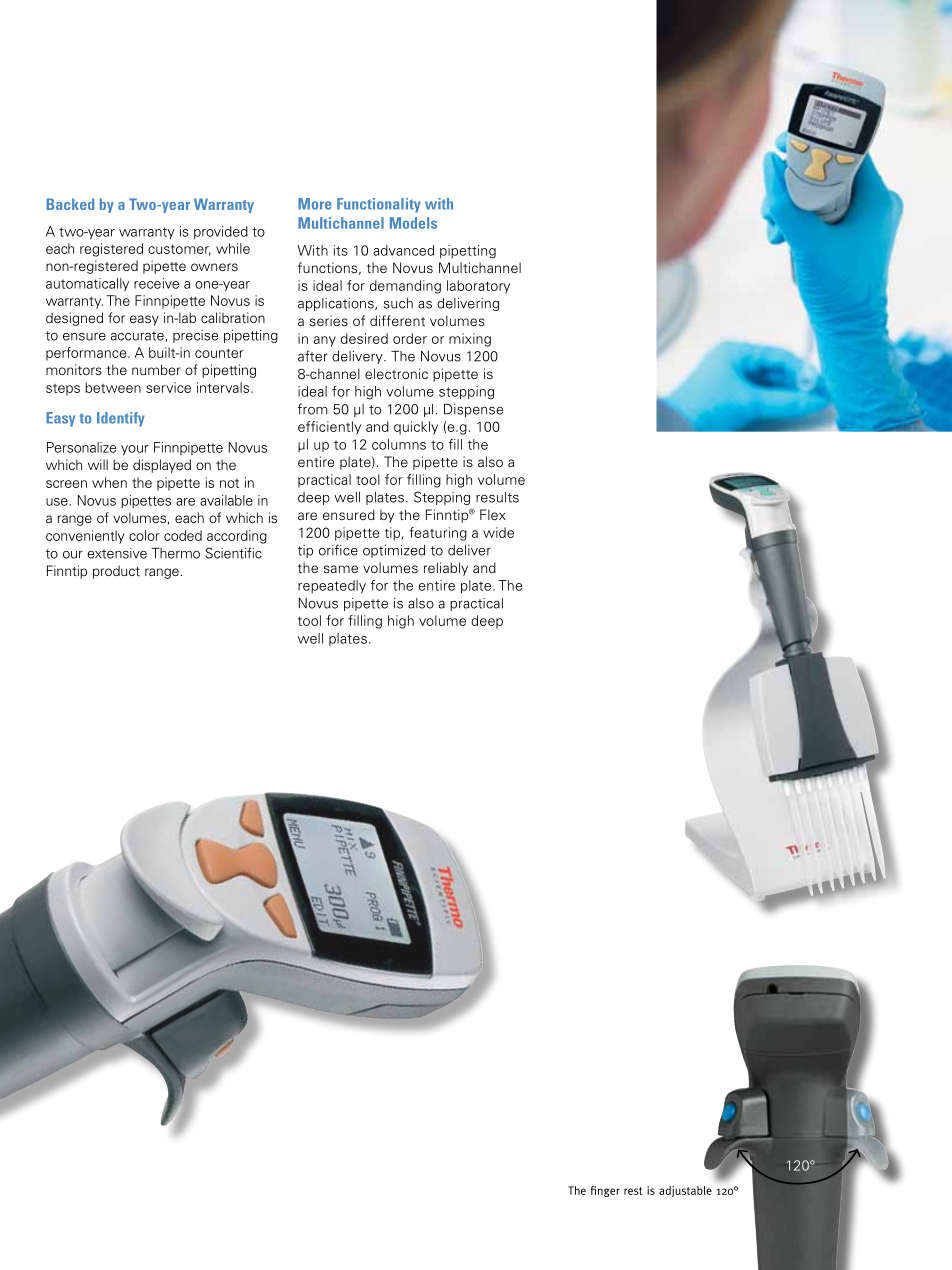 This document has width=952, height=1270. Describe the element at coordinates (379, 205) in the document. I see `Functionality` at that location.
